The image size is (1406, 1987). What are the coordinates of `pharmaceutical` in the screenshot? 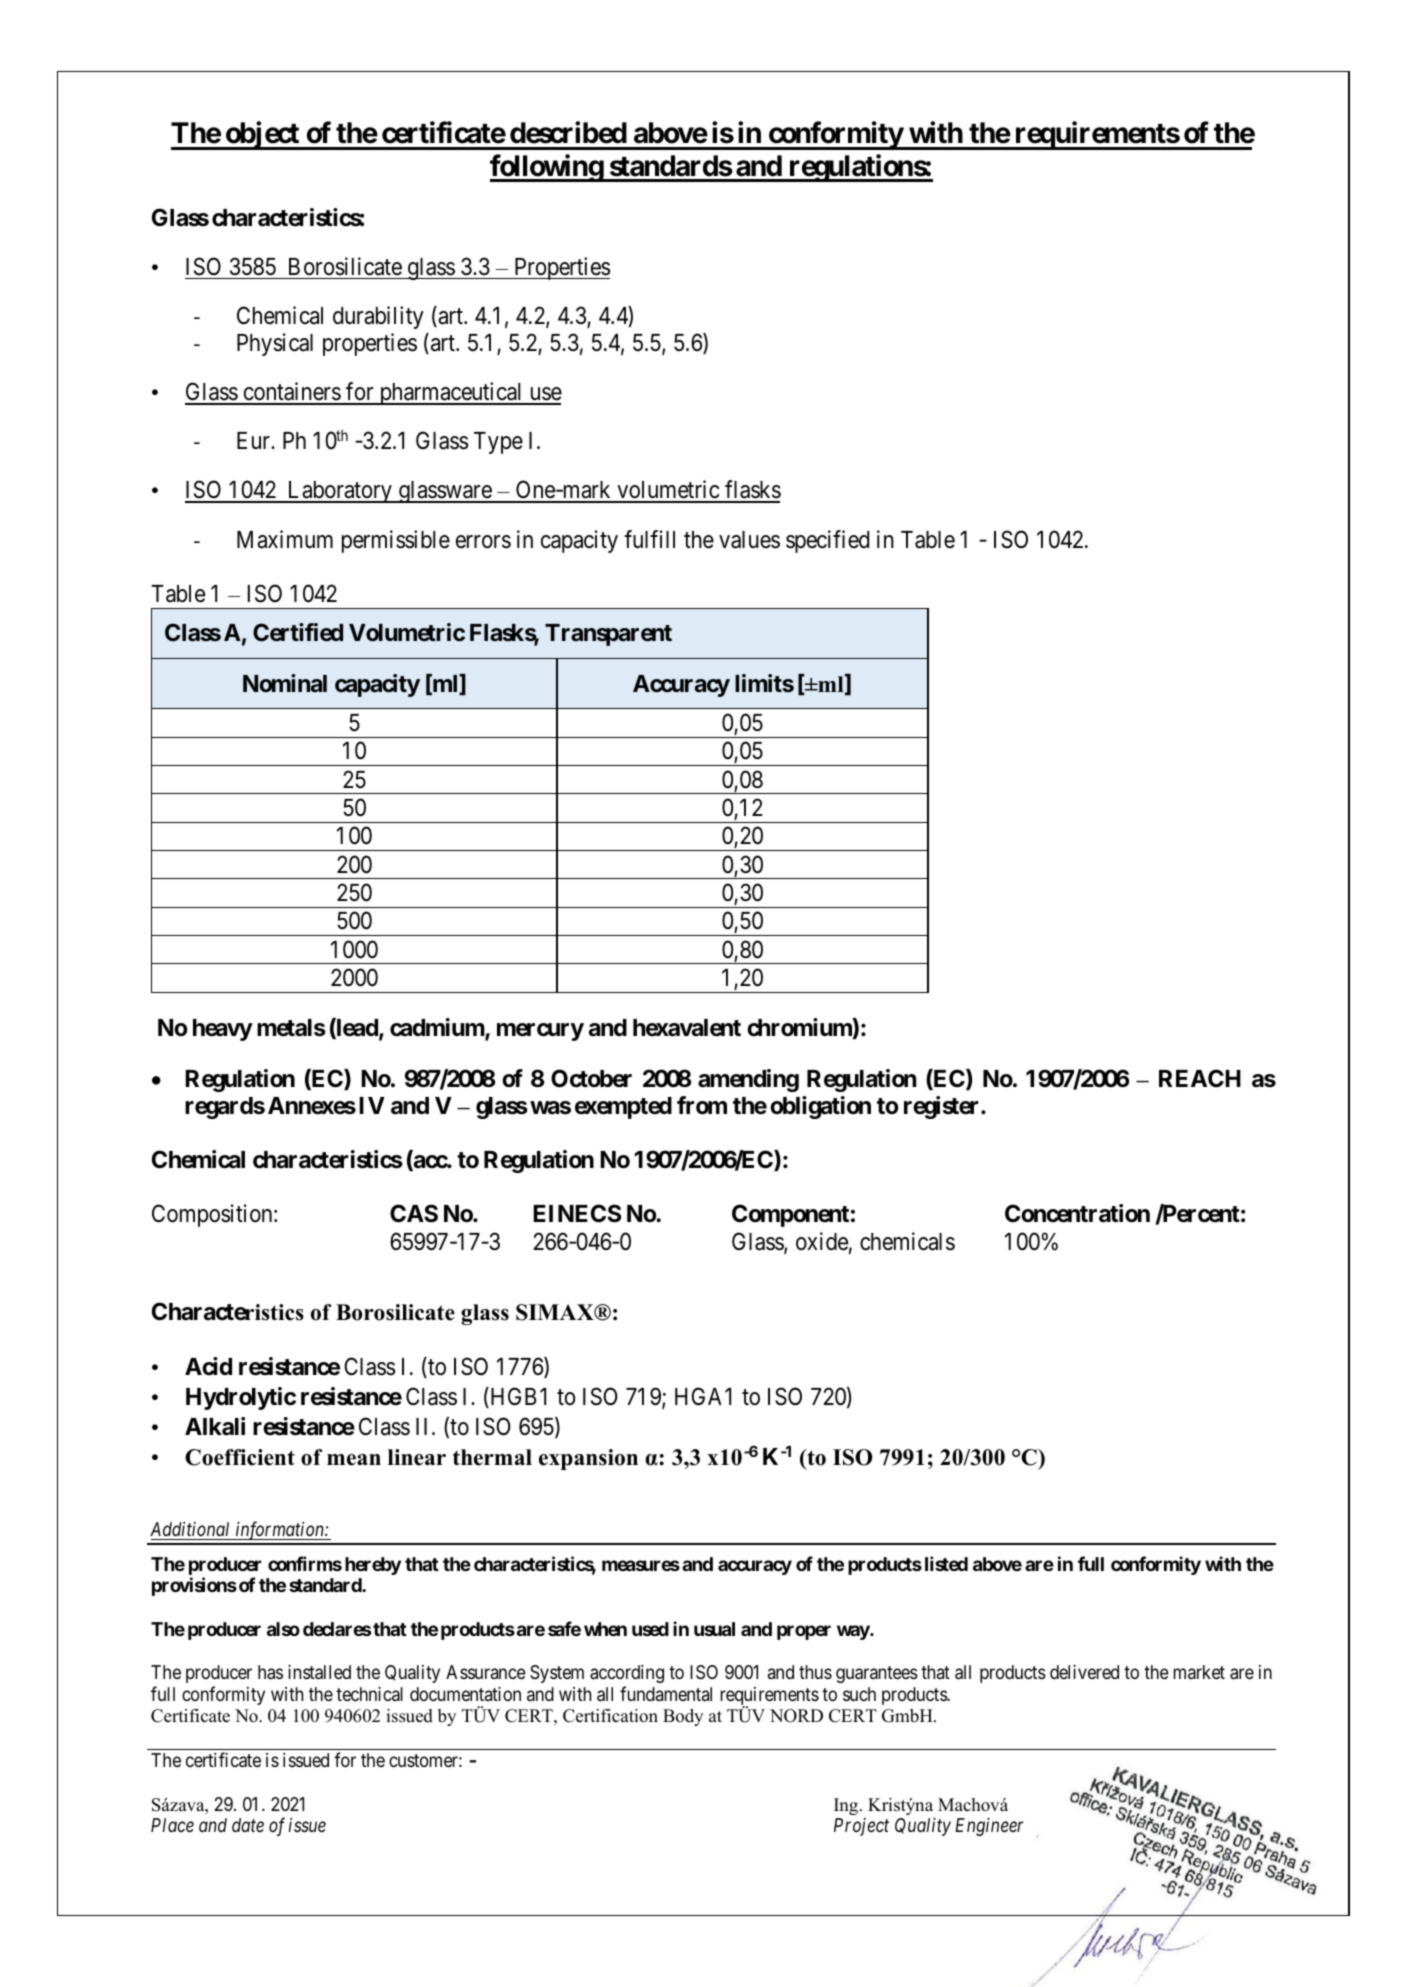 It's located at (451, 393).
